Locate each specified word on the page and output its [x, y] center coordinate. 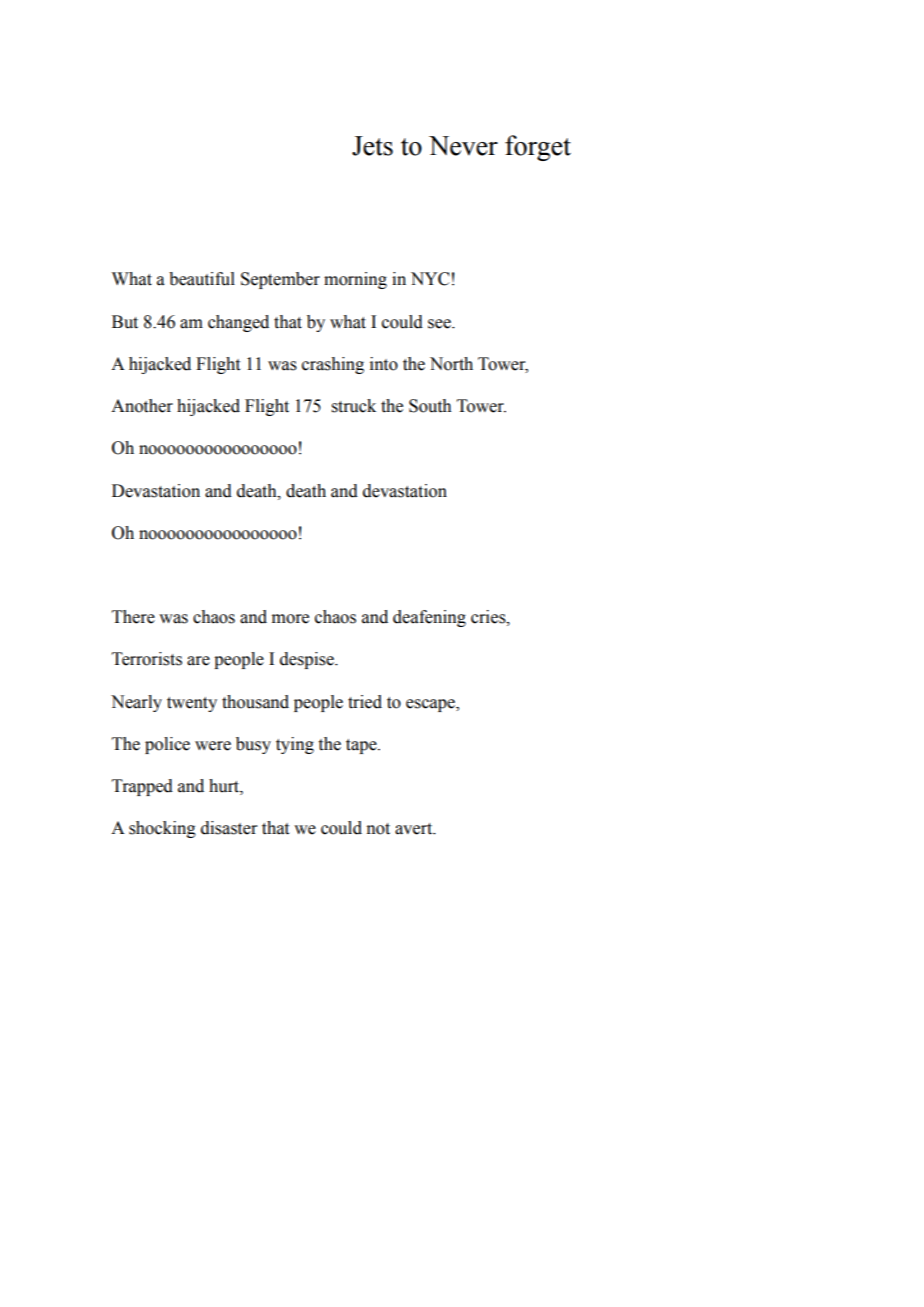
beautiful [202, 279]
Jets [372, 146]
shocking [162, 829]
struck [354, 406]
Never [463, 146]
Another [142, 406]
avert [415, 829]
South [430, 406]
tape [362, 746]
